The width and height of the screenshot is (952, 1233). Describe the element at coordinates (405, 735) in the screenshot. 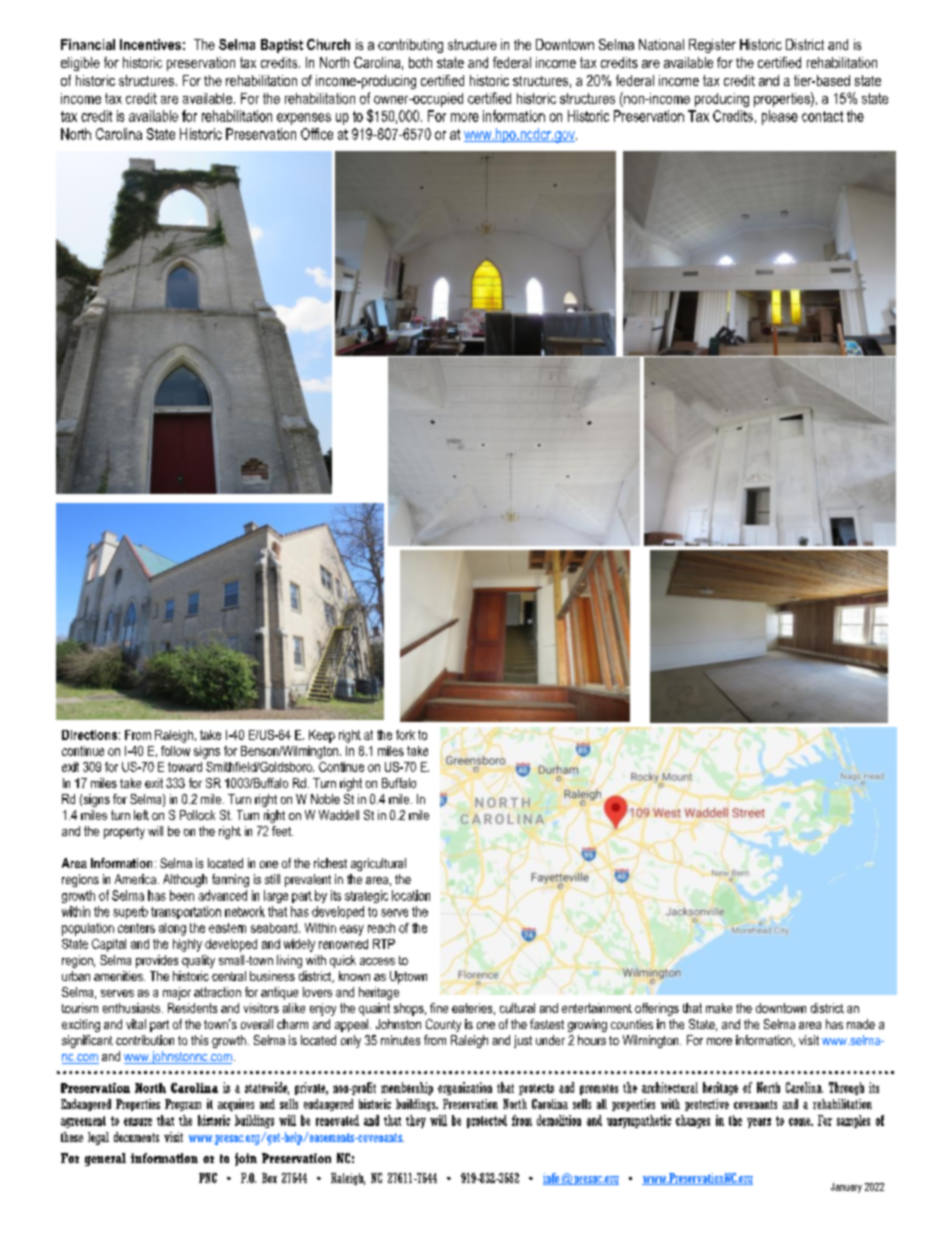

I see `fork` at that location.
